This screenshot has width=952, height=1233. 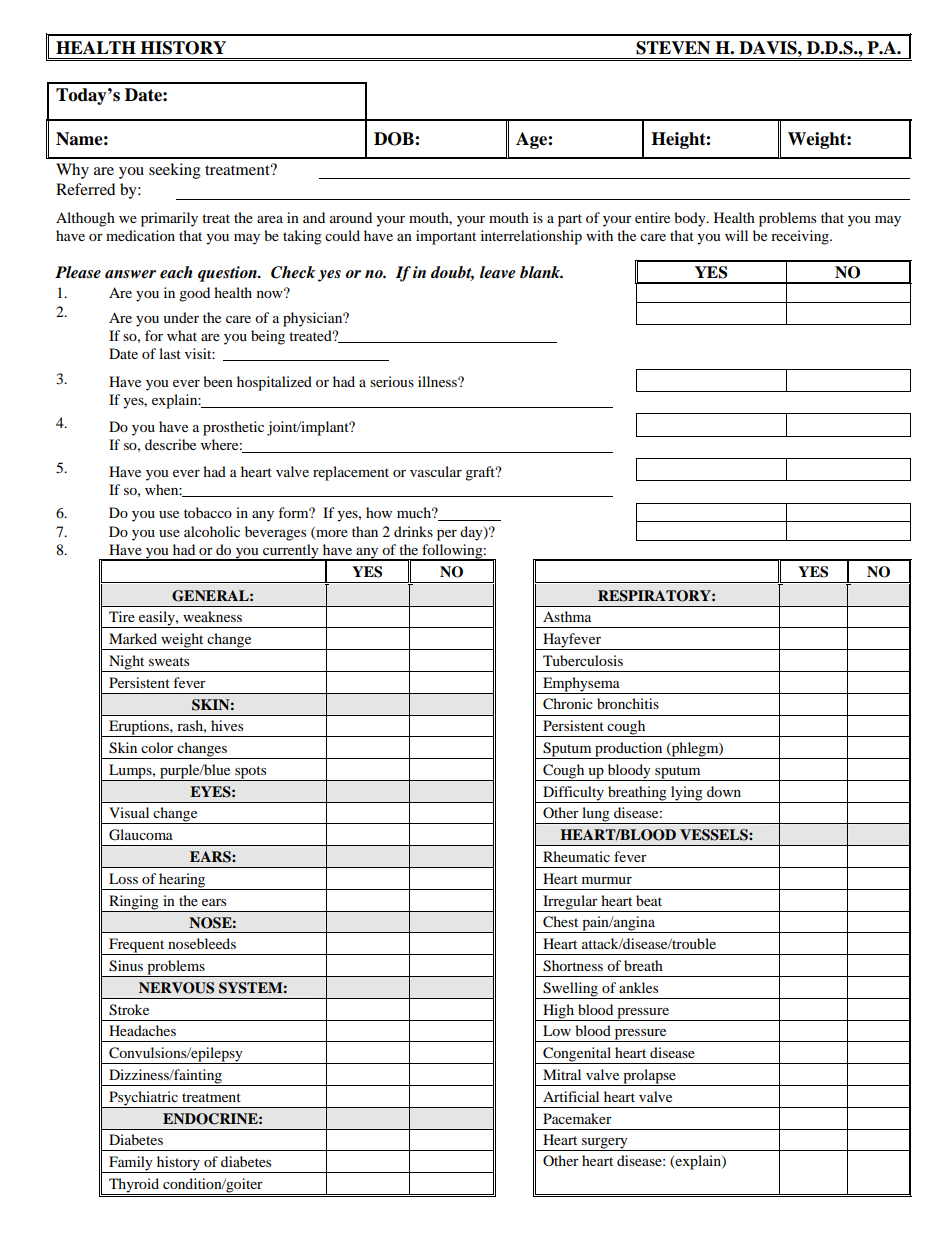 What do you see at coordinates (175, 171) in the screenshot?
I see `seeking` at bounding box center [175, 171].
